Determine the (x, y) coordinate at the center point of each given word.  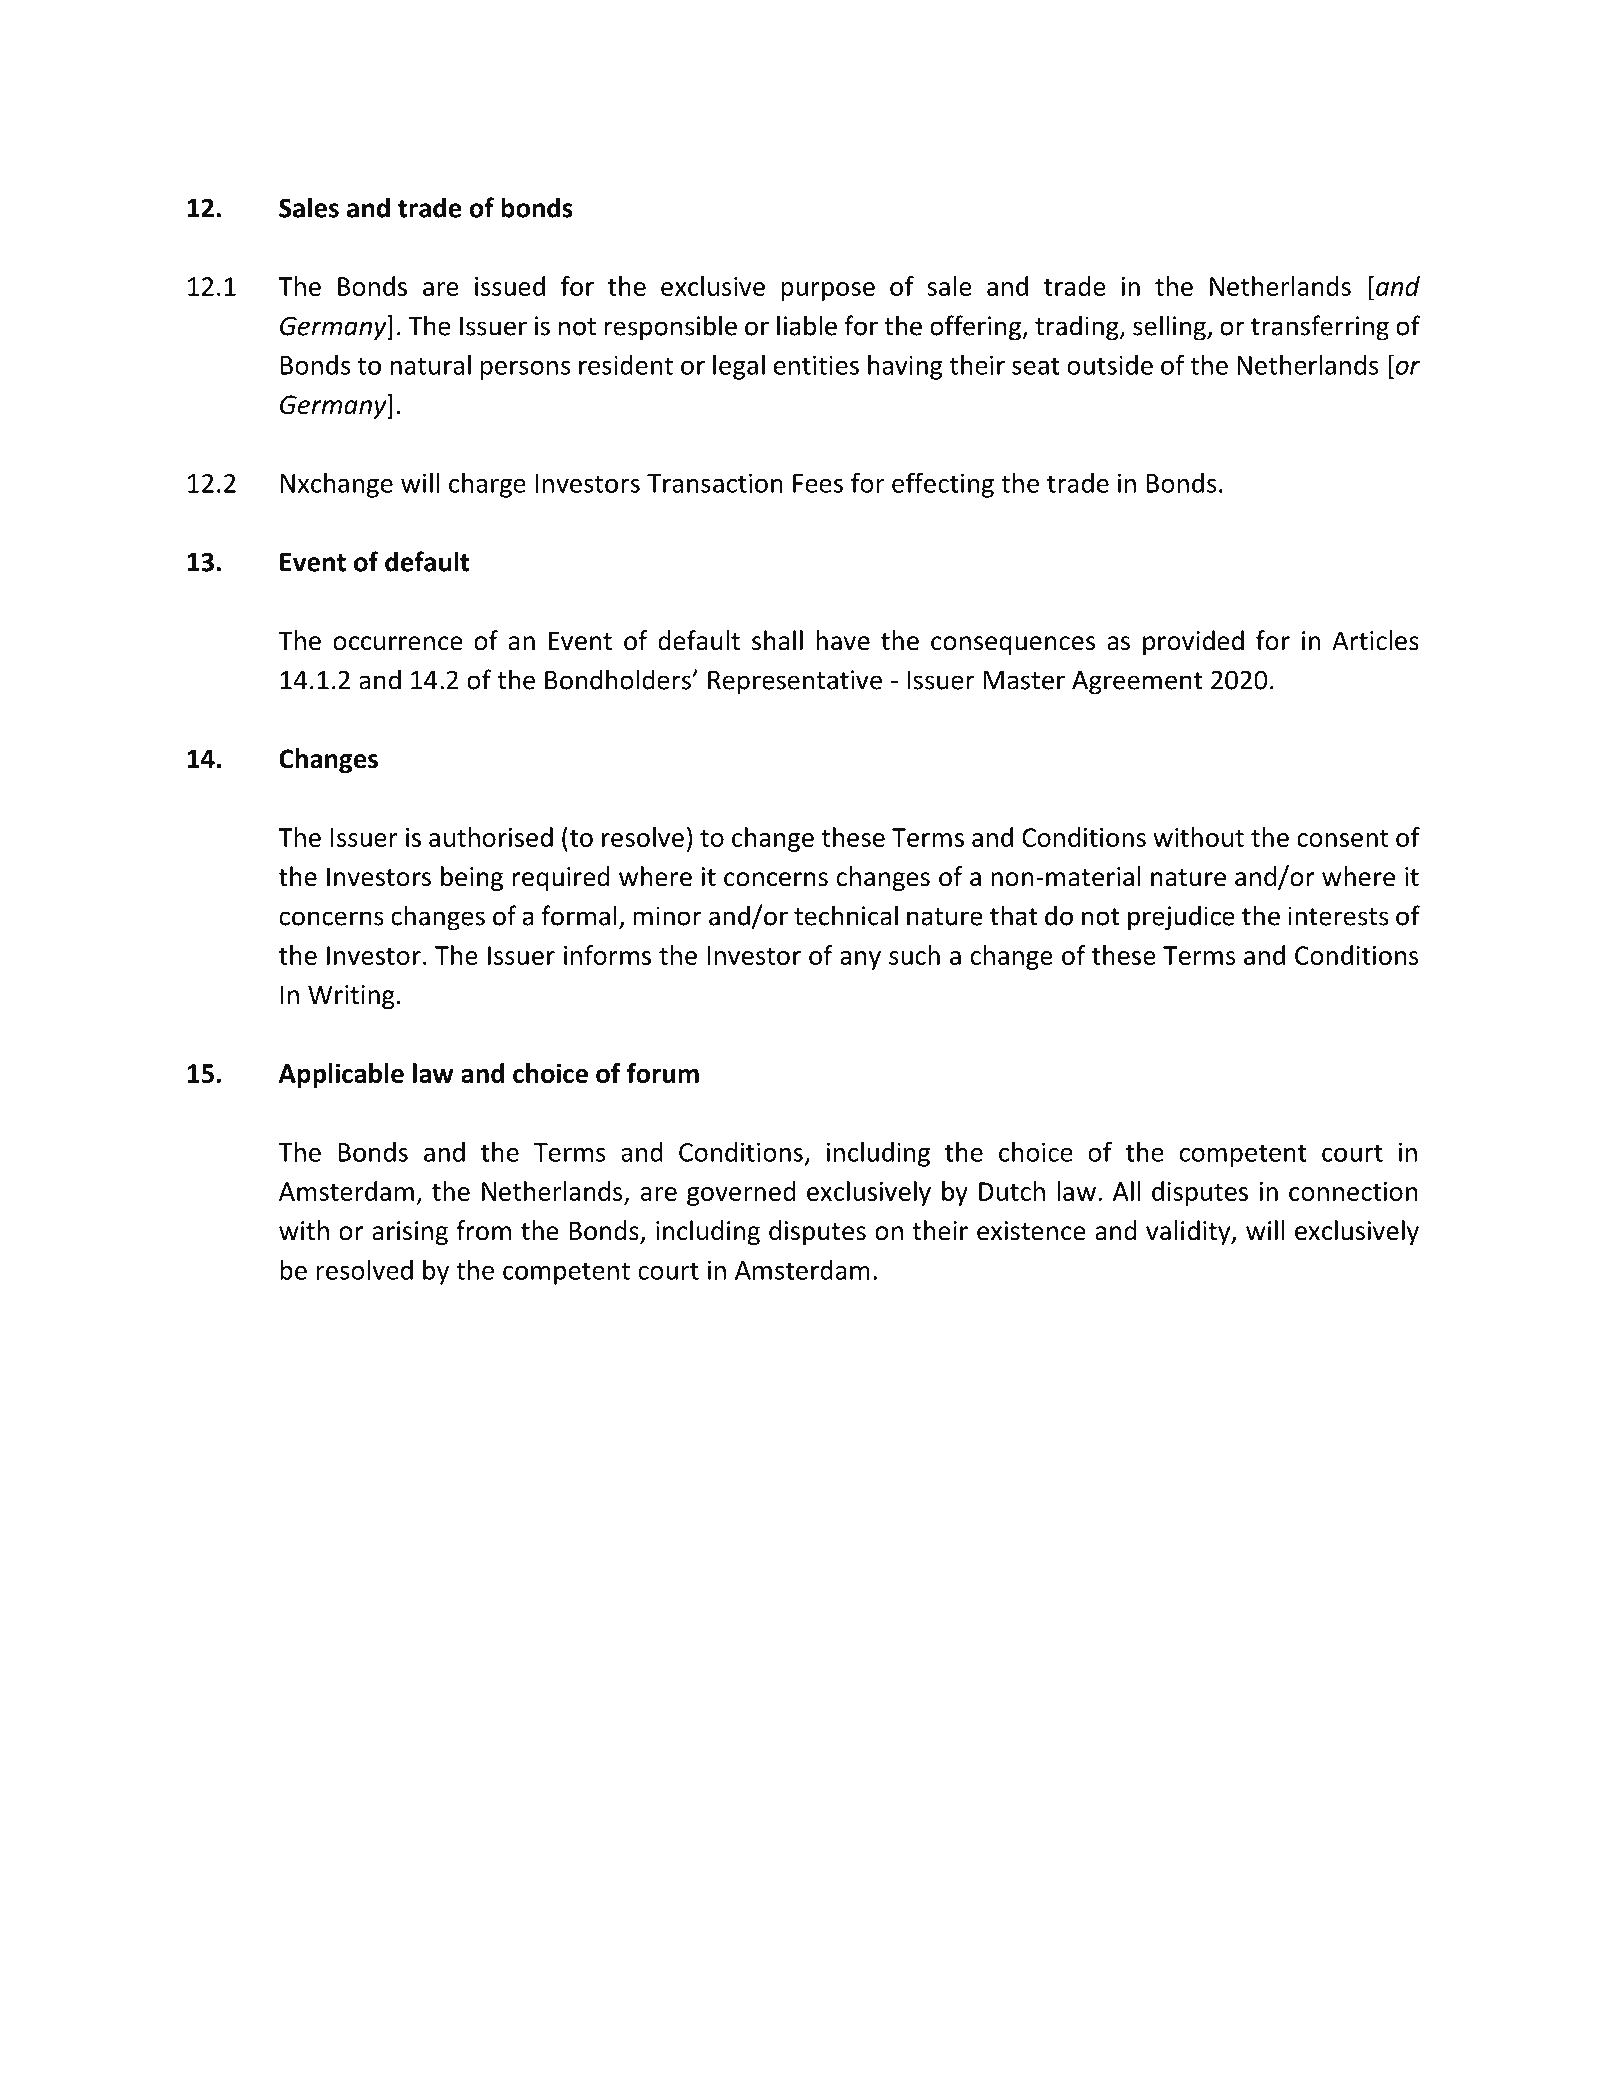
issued (510, 286)
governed (741, 1193)
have (843, 640)
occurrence (398, 643)
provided (1193, 642)
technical (846, 915)
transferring (1320, 328)
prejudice (1181, 918)
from (483, 1230)
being (472, 878)
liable (807, 325)
